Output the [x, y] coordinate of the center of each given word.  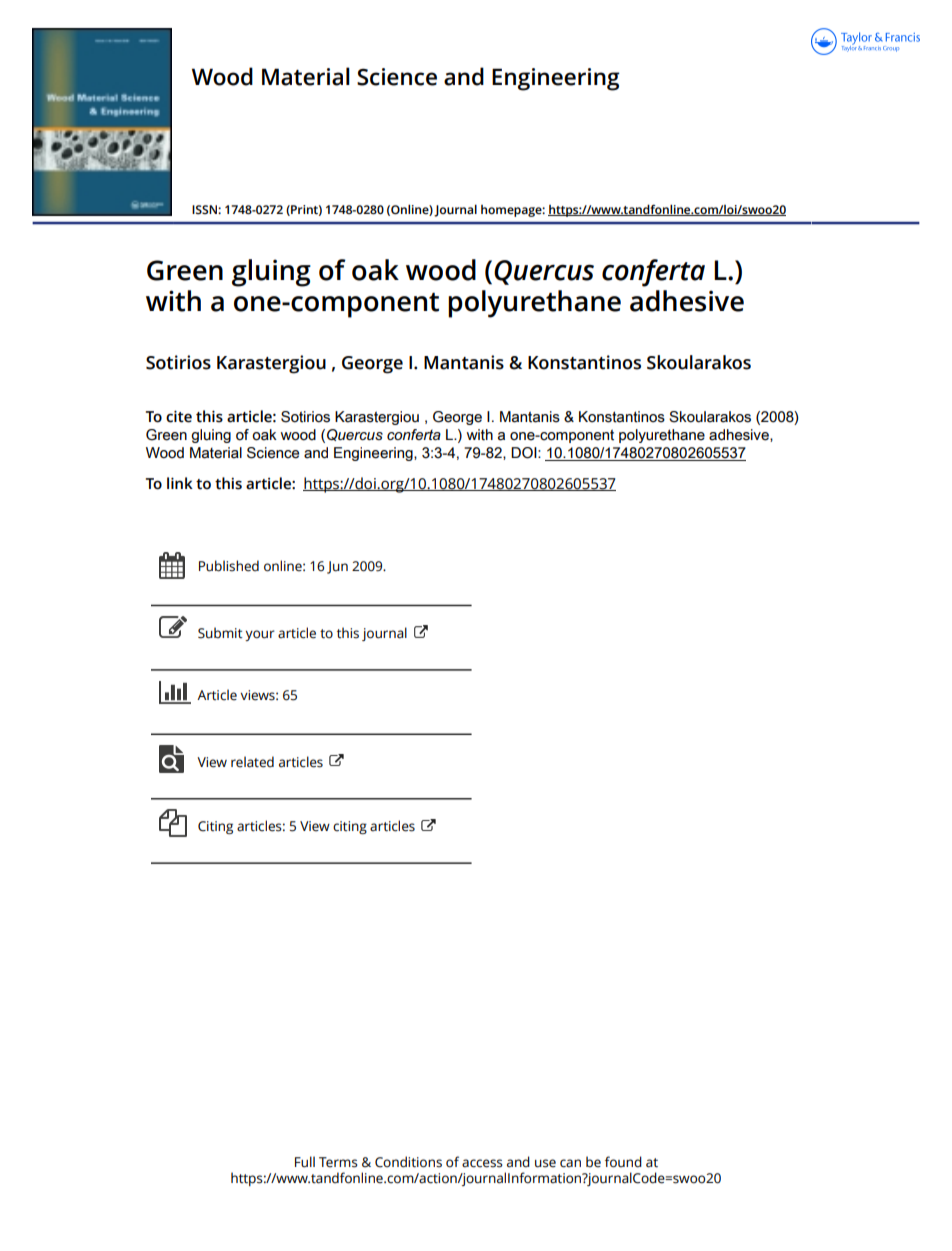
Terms [338, 1162]
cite [179, 416]
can [570, 1163]
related [252, 762]
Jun [337, 567]
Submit [220, 633]
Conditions [408, 1162]
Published [229, 566]
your [260, 635]
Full [305, 1162]
